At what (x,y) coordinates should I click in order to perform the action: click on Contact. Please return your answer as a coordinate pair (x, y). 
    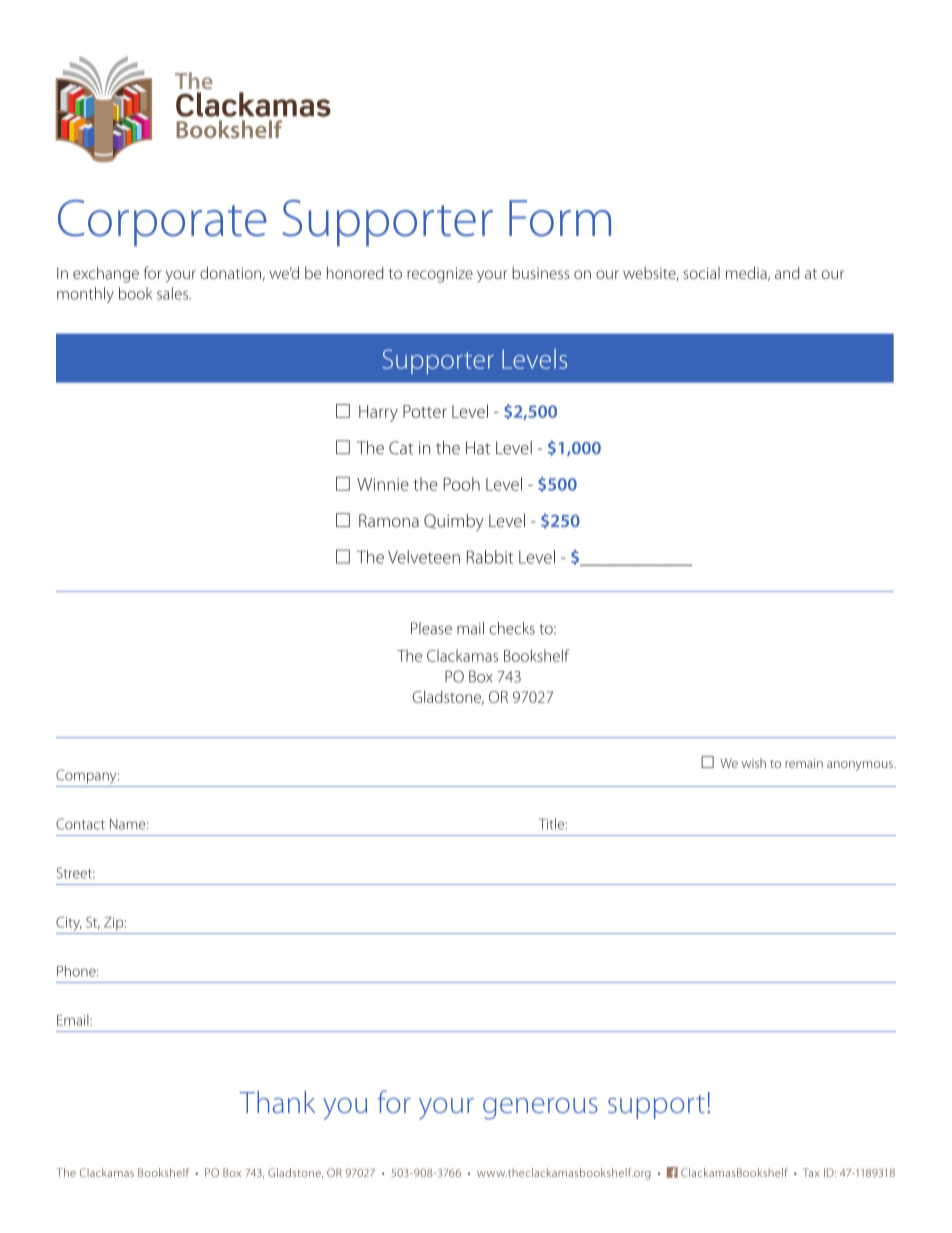
    Looking at the image, I should click on (80, 824).
